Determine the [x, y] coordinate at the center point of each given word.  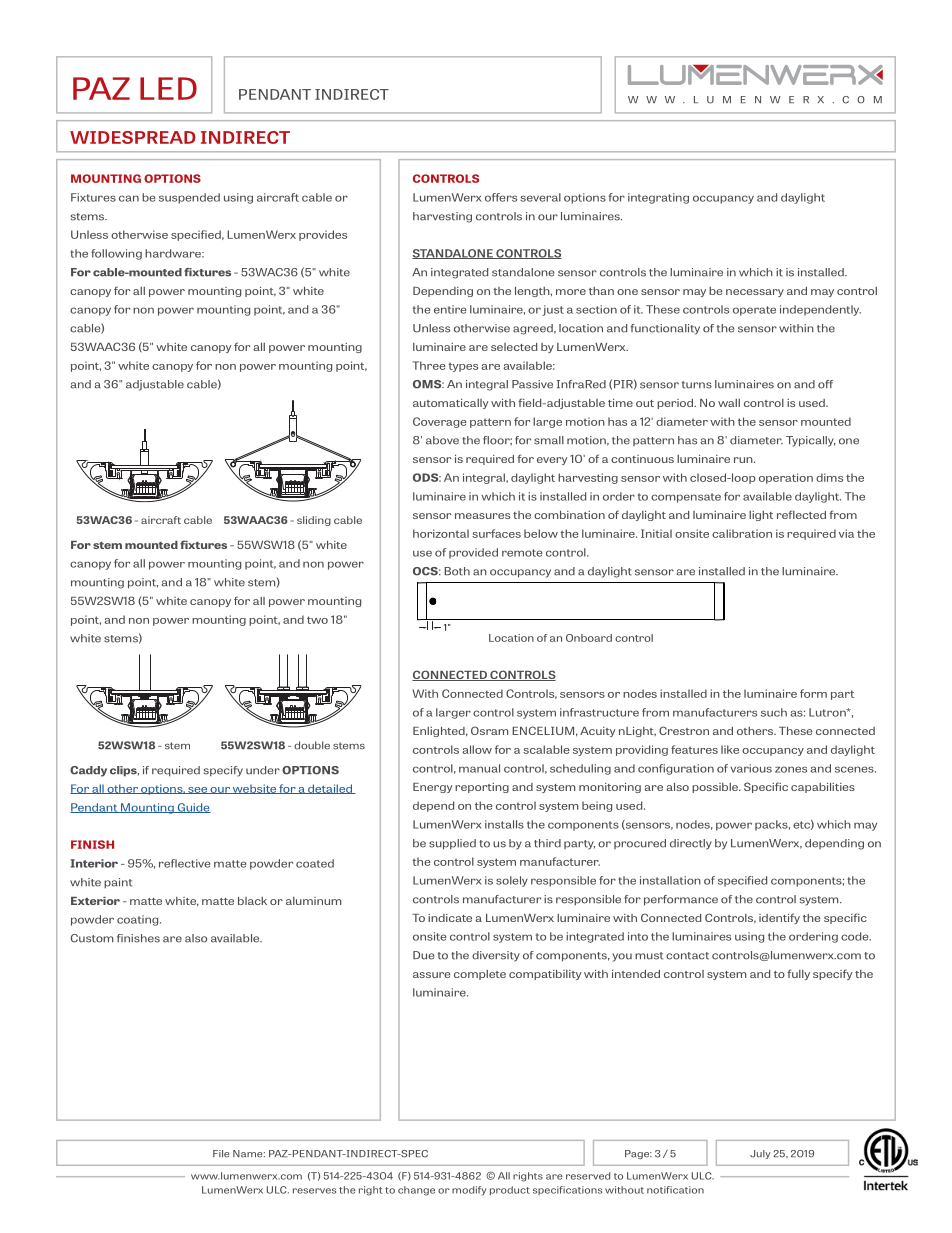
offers [501, 197]
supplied [452, 844]
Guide [193, 808]
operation [786, 478]
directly [691, 844]
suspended [189, 198]
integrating [658, 198]
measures [482, 516]
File [221, 1154]
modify [469, 1191]
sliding [314, 521]
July [760, 1154]
